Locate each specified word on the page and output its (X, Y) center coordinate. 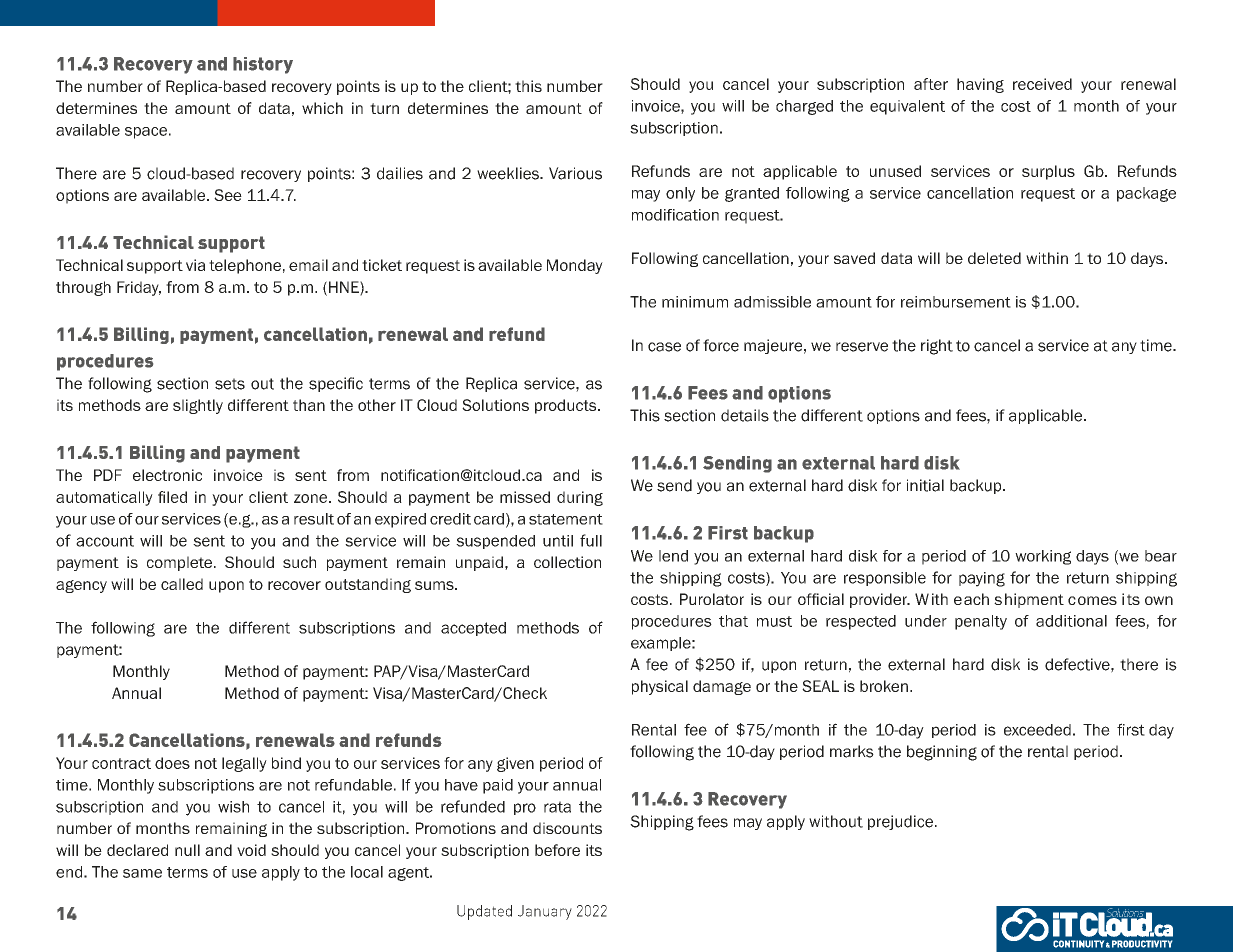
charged (804, 107)
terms (187, 872)
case (664, 347)
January (545, 912)
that (733, 621)
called (182, 584)
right (937, 347)
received (1042, 84)
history (263, 65)
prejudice (900, 822)
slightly (198, 406)
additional (1071, 621)
